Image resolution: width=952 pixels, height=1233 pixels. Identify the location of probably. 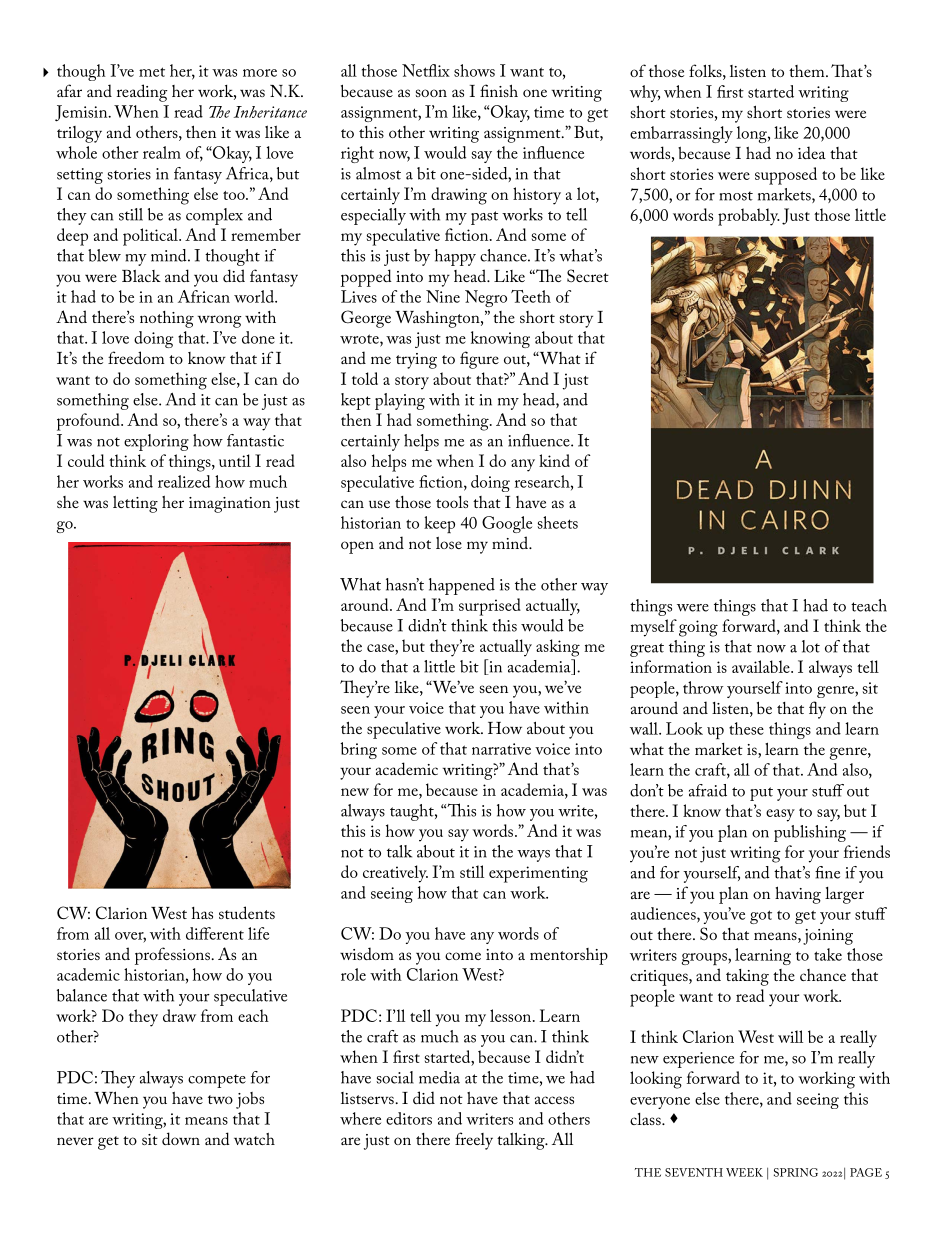
(749, 217).
